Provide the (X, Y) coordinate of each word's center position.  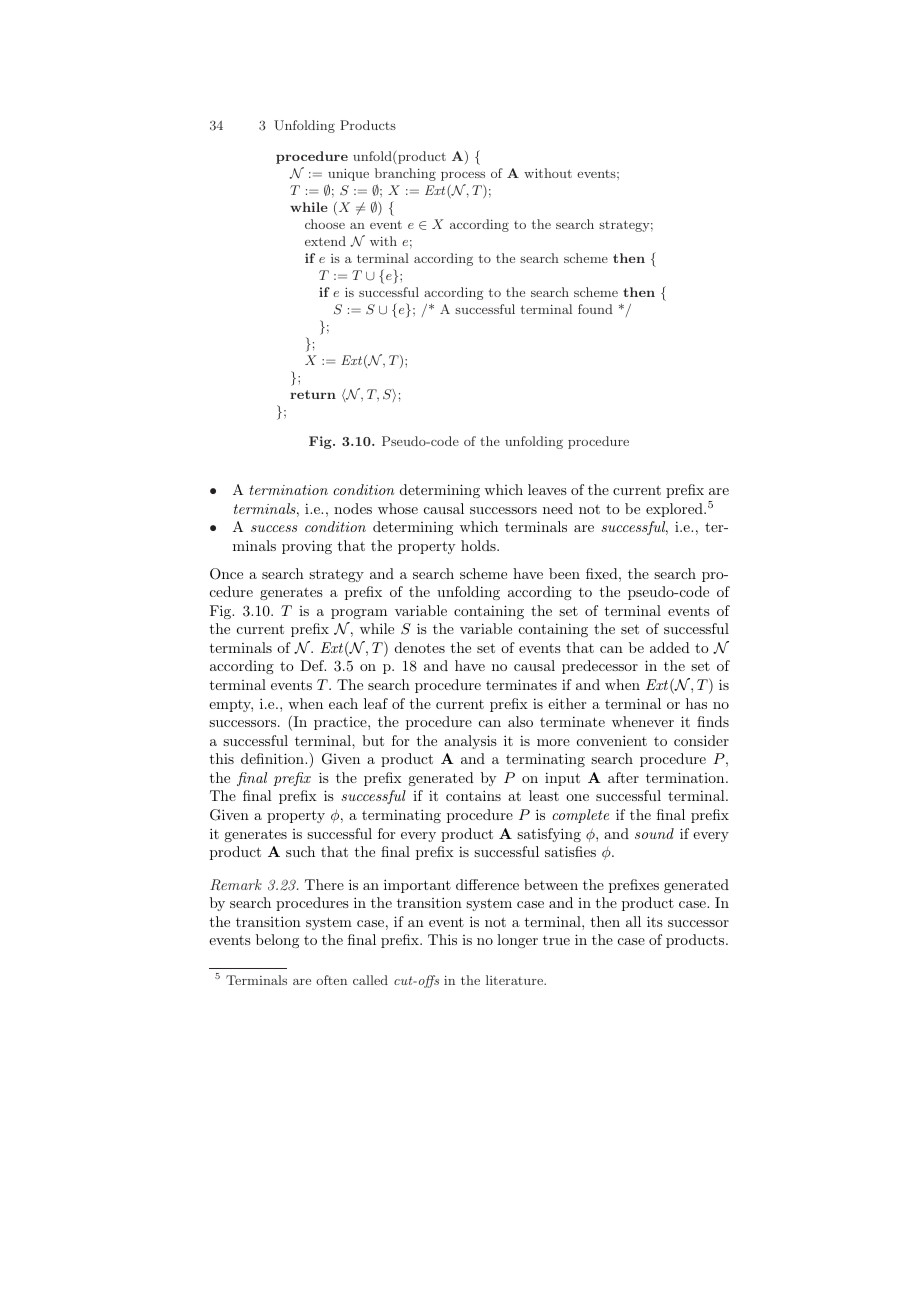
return (313, 394)
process (463, 176)
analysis (470, 742)
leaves (547, 489)
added (670, 647)
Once (226, 574)
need (558, 508)
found (595, 309)
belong (277, 941)
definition (273, 758)
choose (325, 224)
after (623, 777)
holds (479, 545)
